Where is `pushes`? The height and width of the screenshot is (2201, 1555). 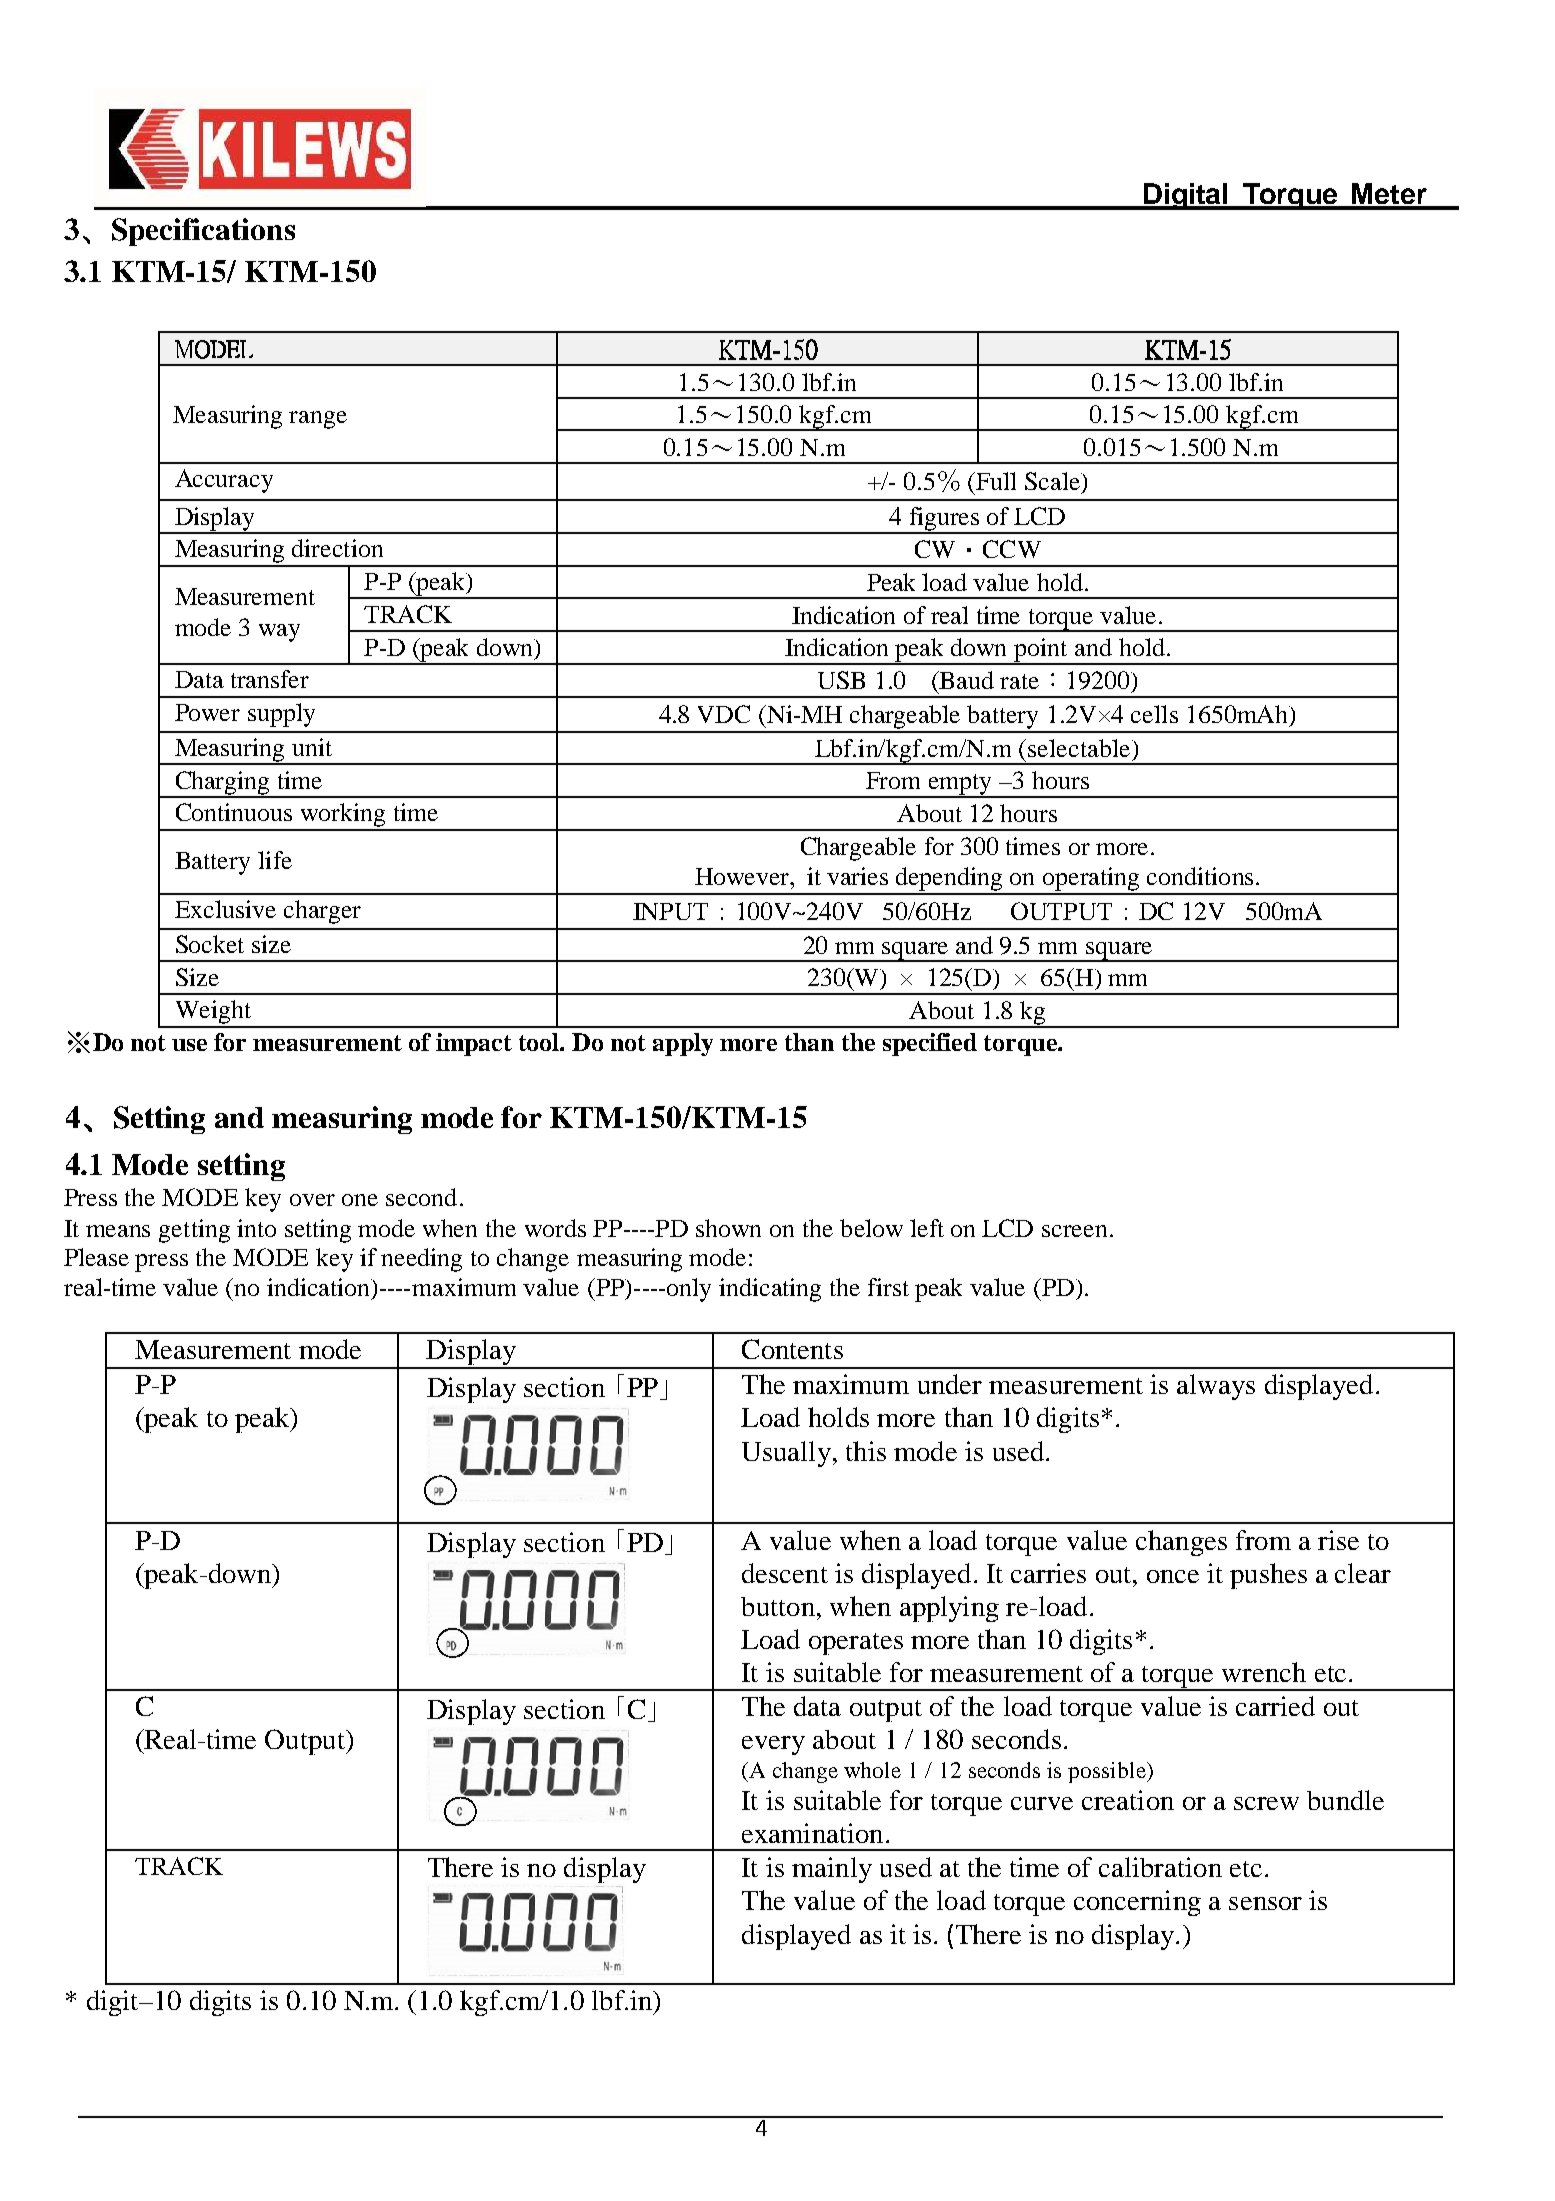
pushes is located at coordinates (1268, 1576).
